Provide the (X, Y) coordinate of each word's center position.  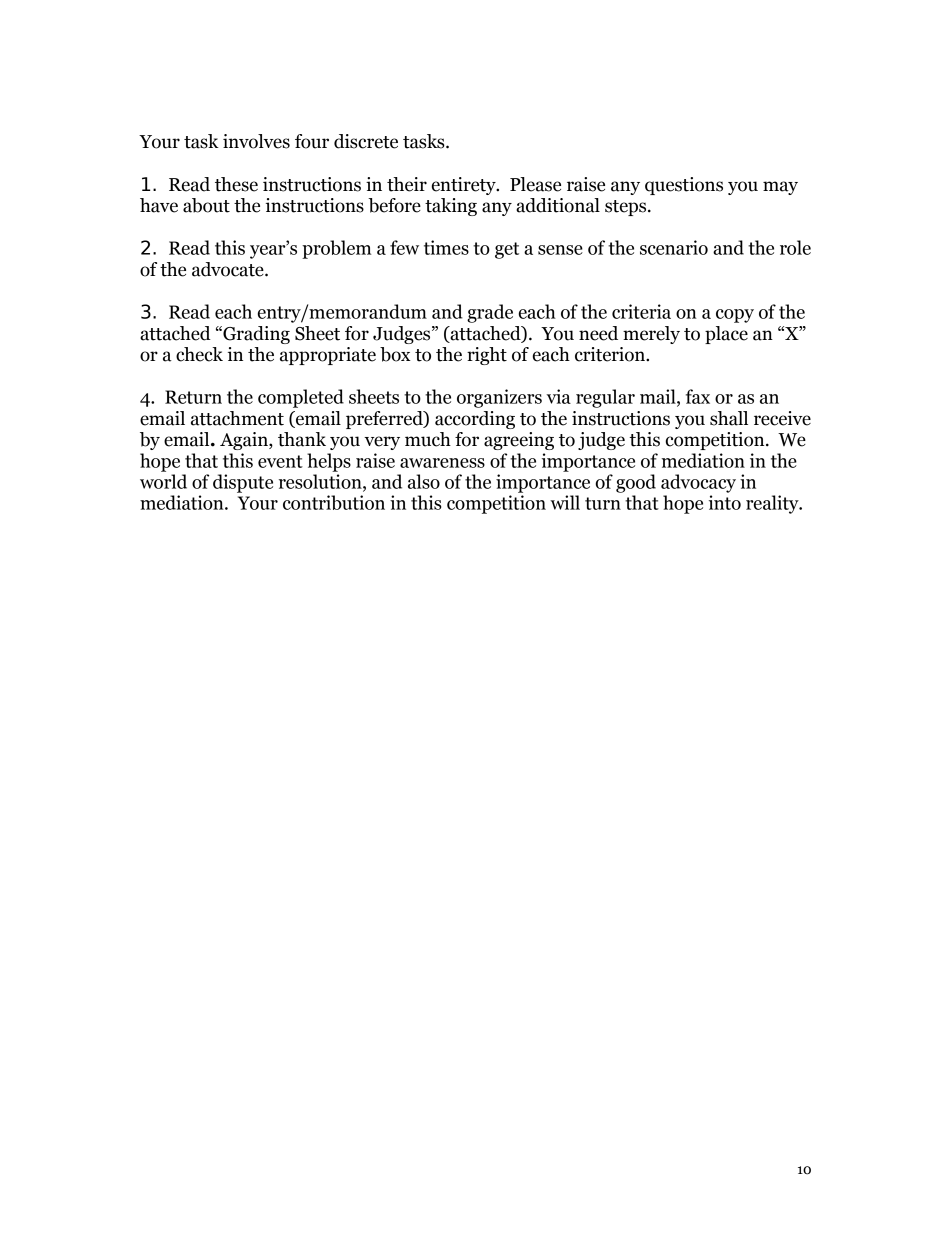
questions (684, 186)
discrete (366, 141)
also (424, 481)
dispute (243, 483)
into (725, 502)
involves (256, 141)
